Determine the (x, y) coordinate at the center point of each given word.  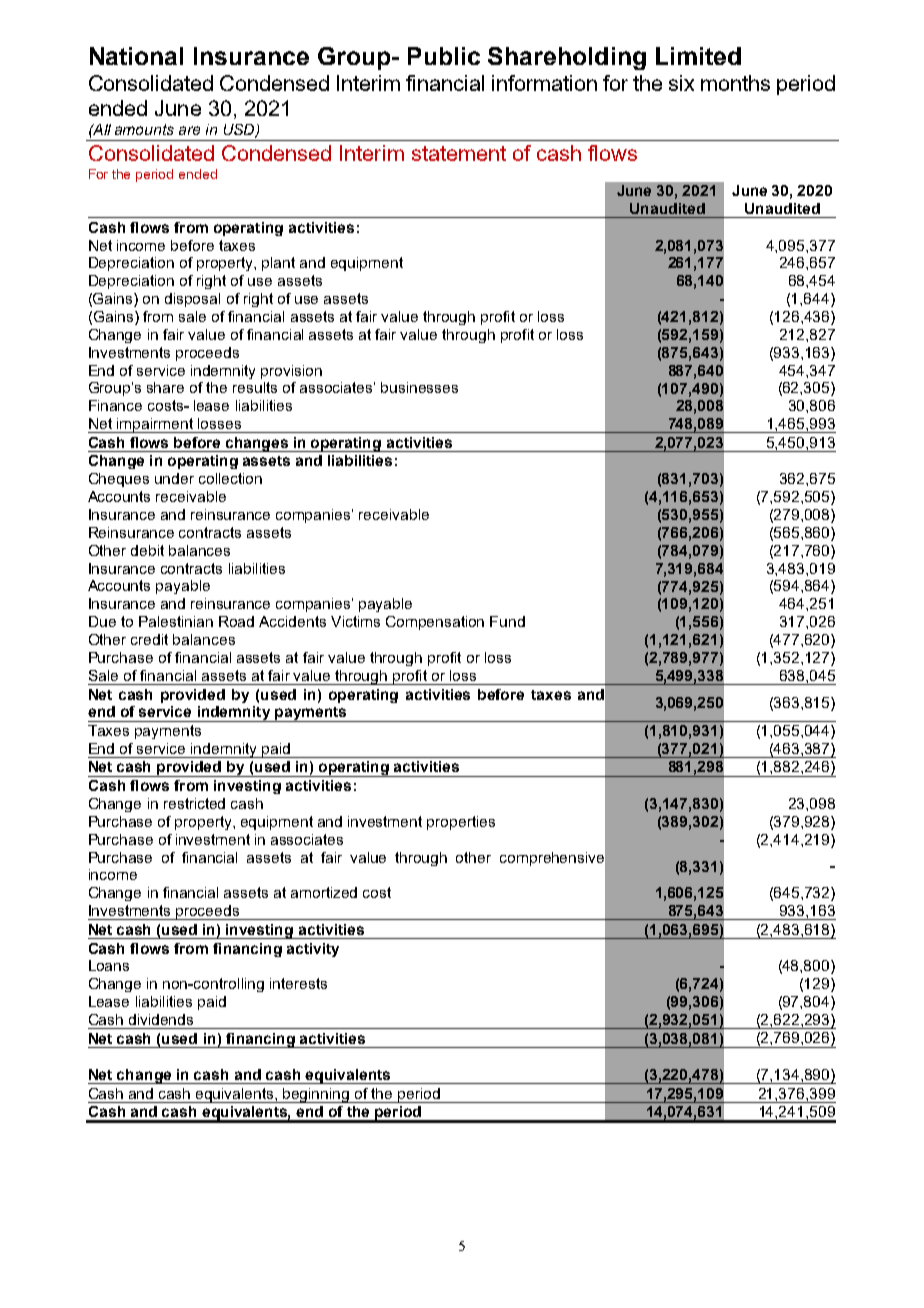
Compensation (435, 623)
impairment (155, 425)
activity (313, 950)
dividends (161, 1019)
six (681, 83)
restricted (194, 803)
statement (459, 153)
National (136, 56)
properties (461, 823)
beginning (317, 1095)
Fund (507, 621)
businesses (419, 387)
